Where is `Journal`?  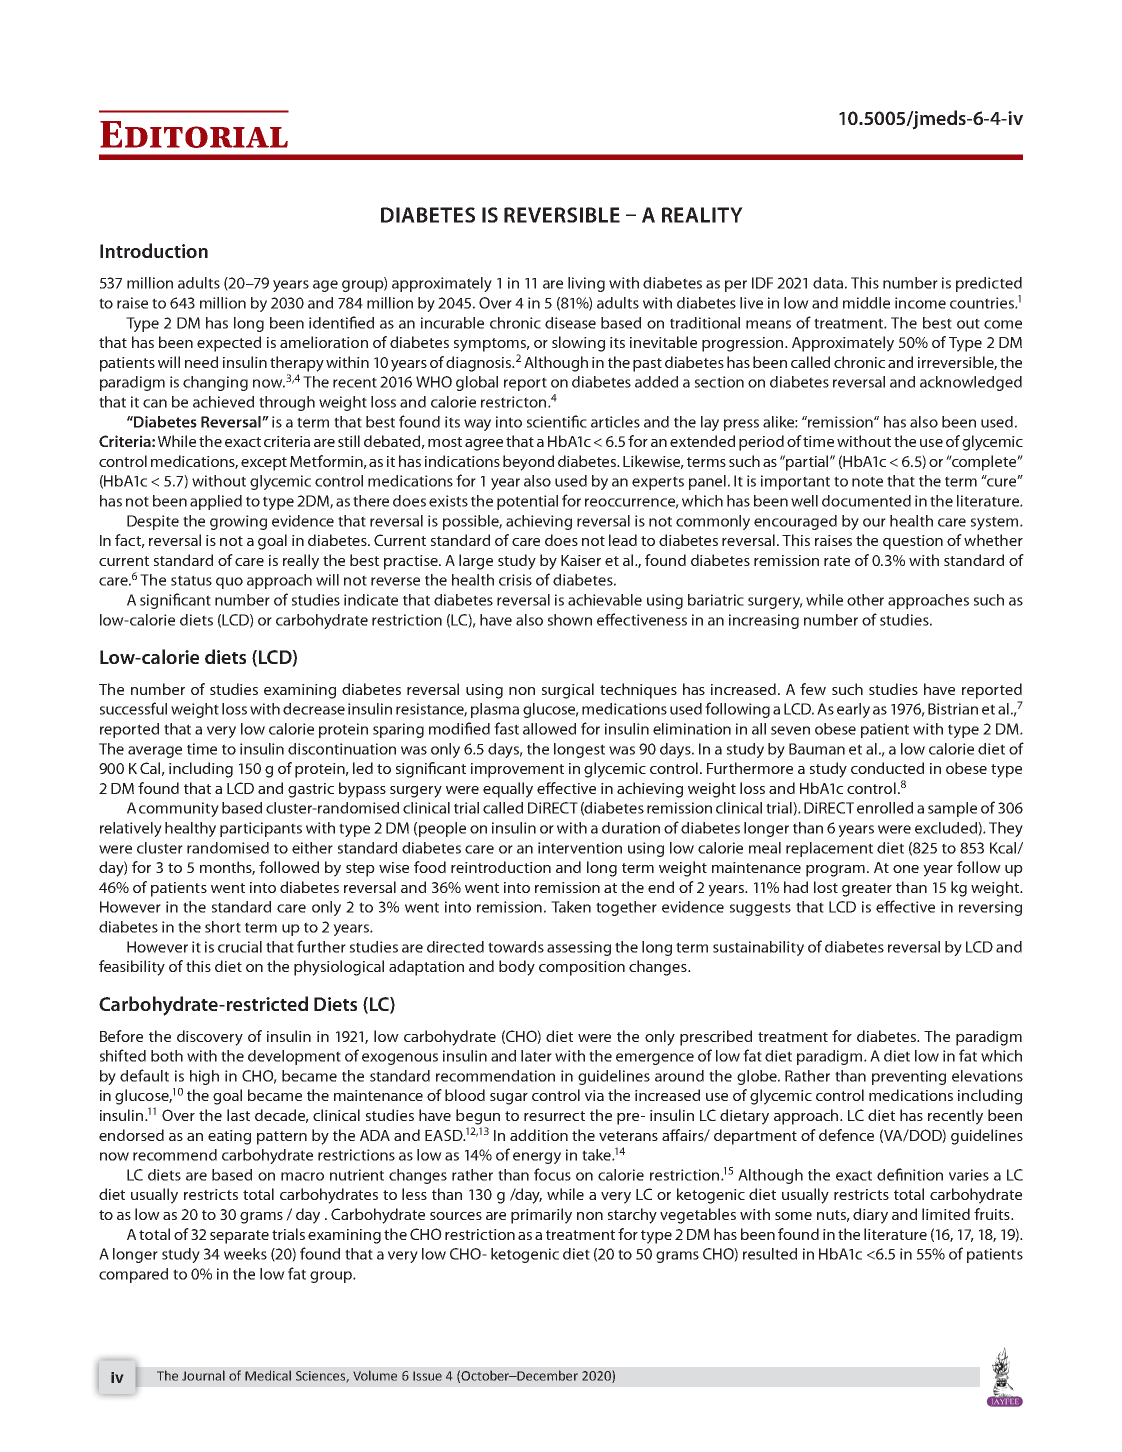 Journal is located at coordinates (203, 1375).
